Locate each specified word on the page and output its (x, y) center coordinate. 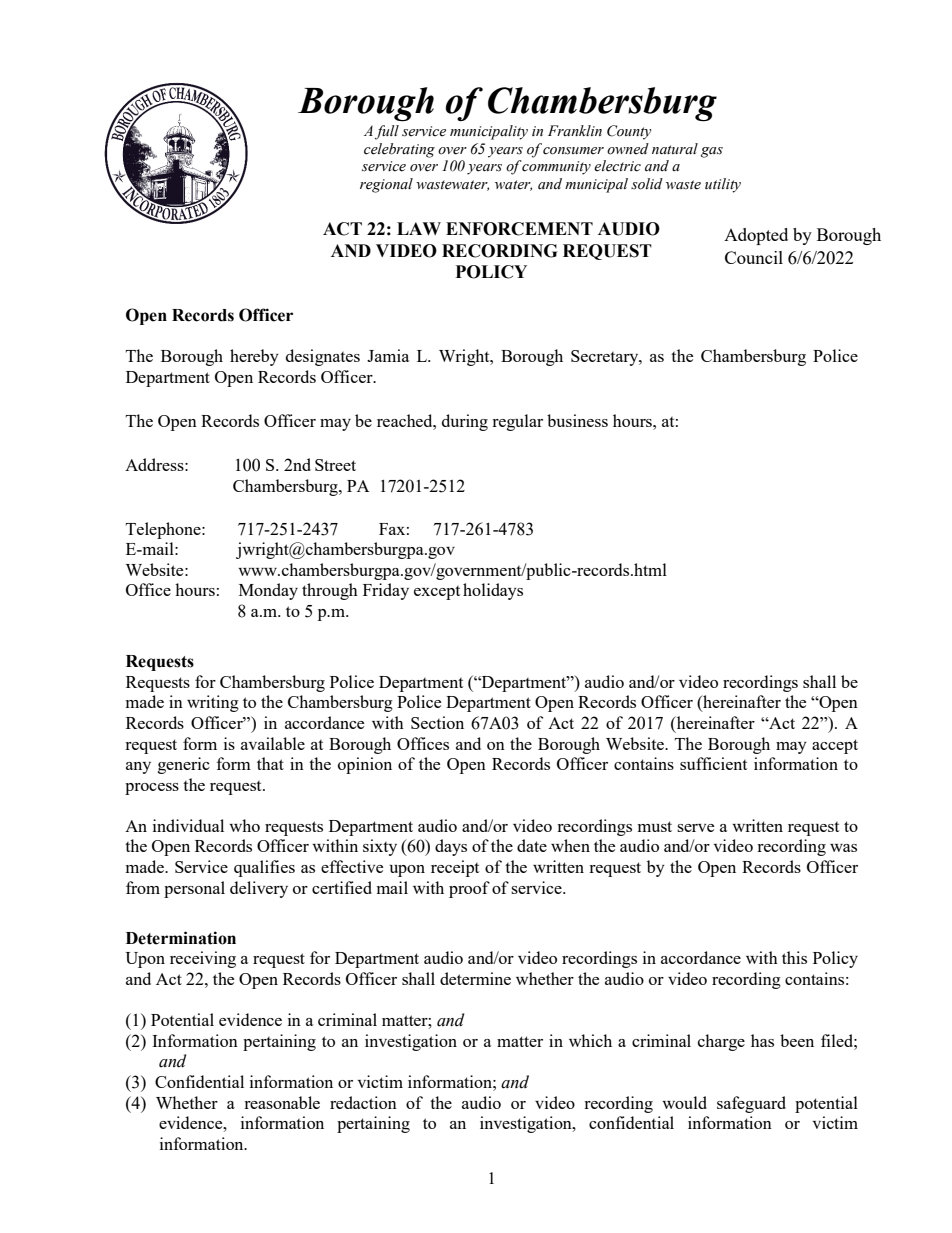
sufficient (713, 763)
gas (712, 152)
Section (437, 722)
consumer (573, 151)
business (577, 420)
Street (335, 465)
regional (386, 185)
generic (184, 765)
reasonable (282, 1102)
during (465, 422)
